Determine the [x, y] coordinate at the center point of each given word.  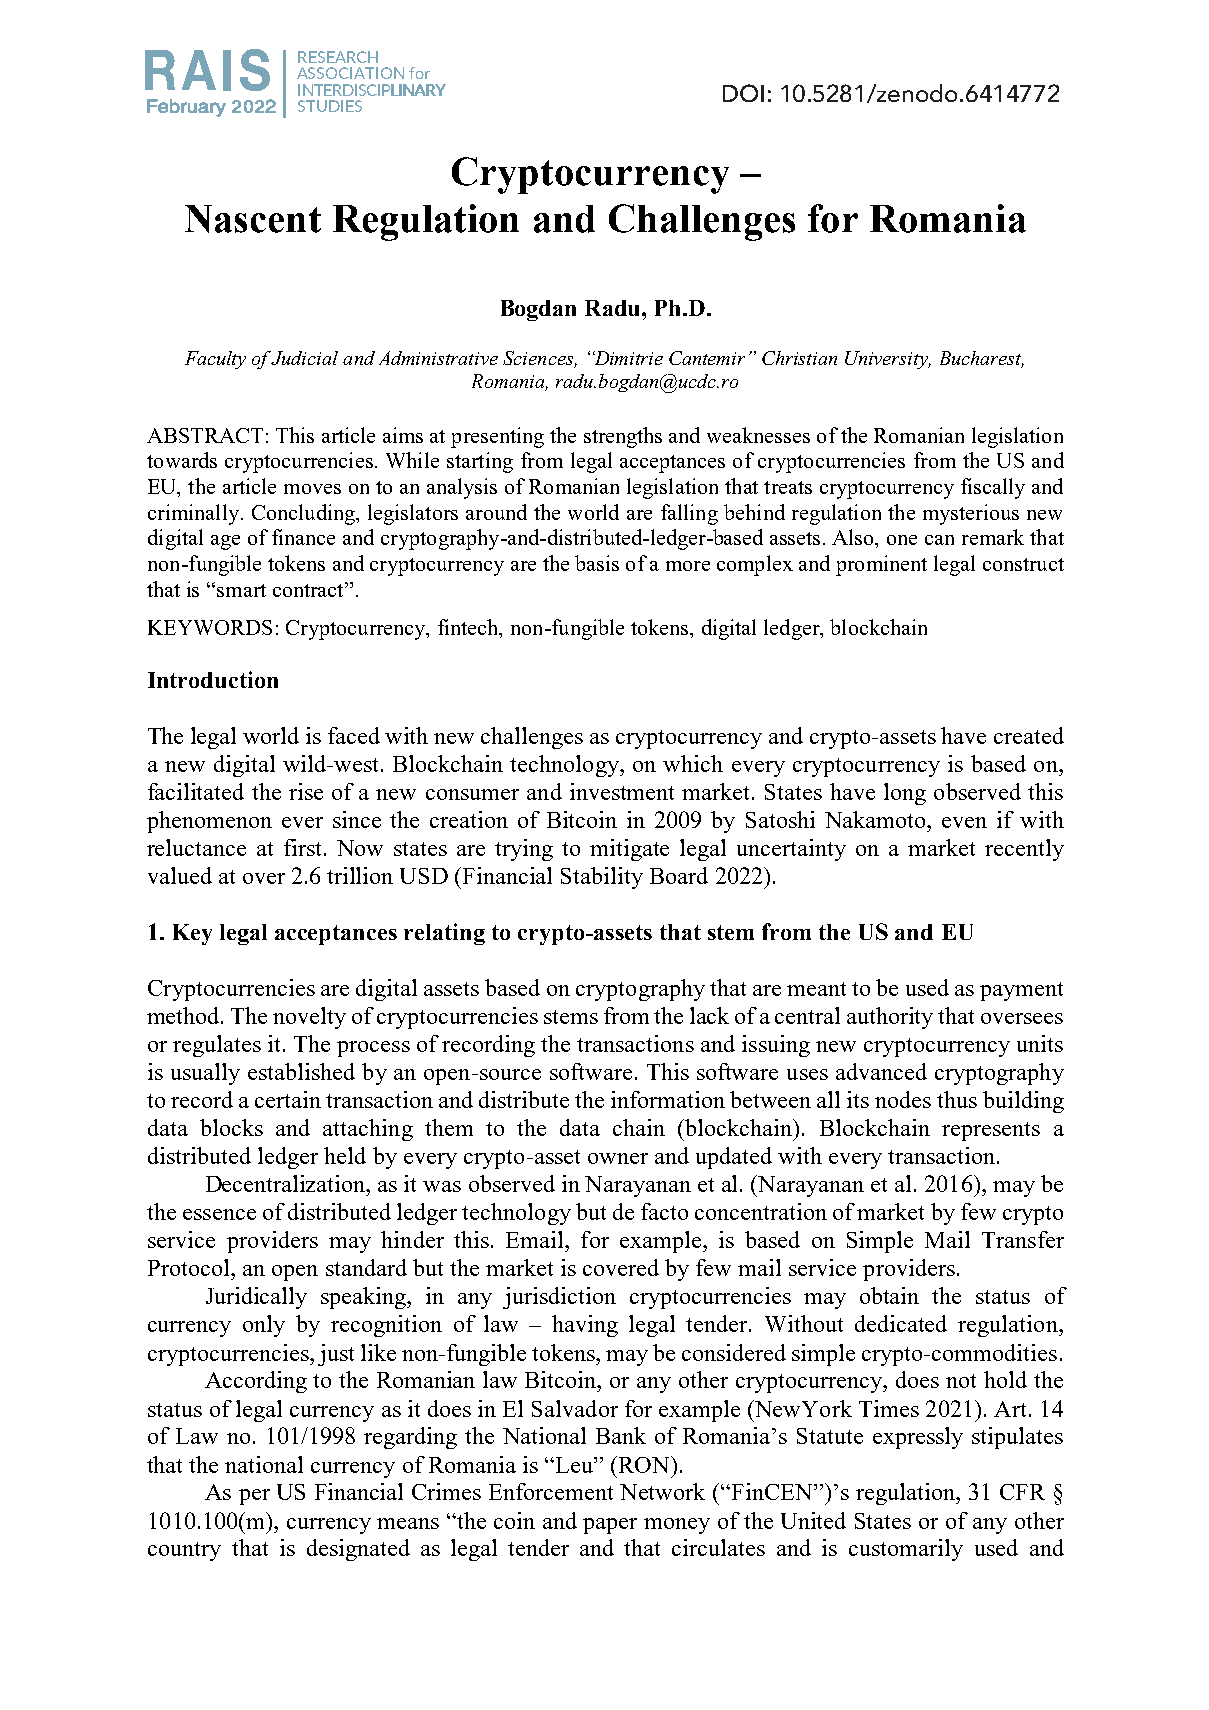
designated [358, 1550]
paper [610, 1526]
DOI [743, 93]
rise [306, 791]
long [905, 794]
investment [622, 791]
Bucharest [982, 359]
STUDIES [330, 106]
